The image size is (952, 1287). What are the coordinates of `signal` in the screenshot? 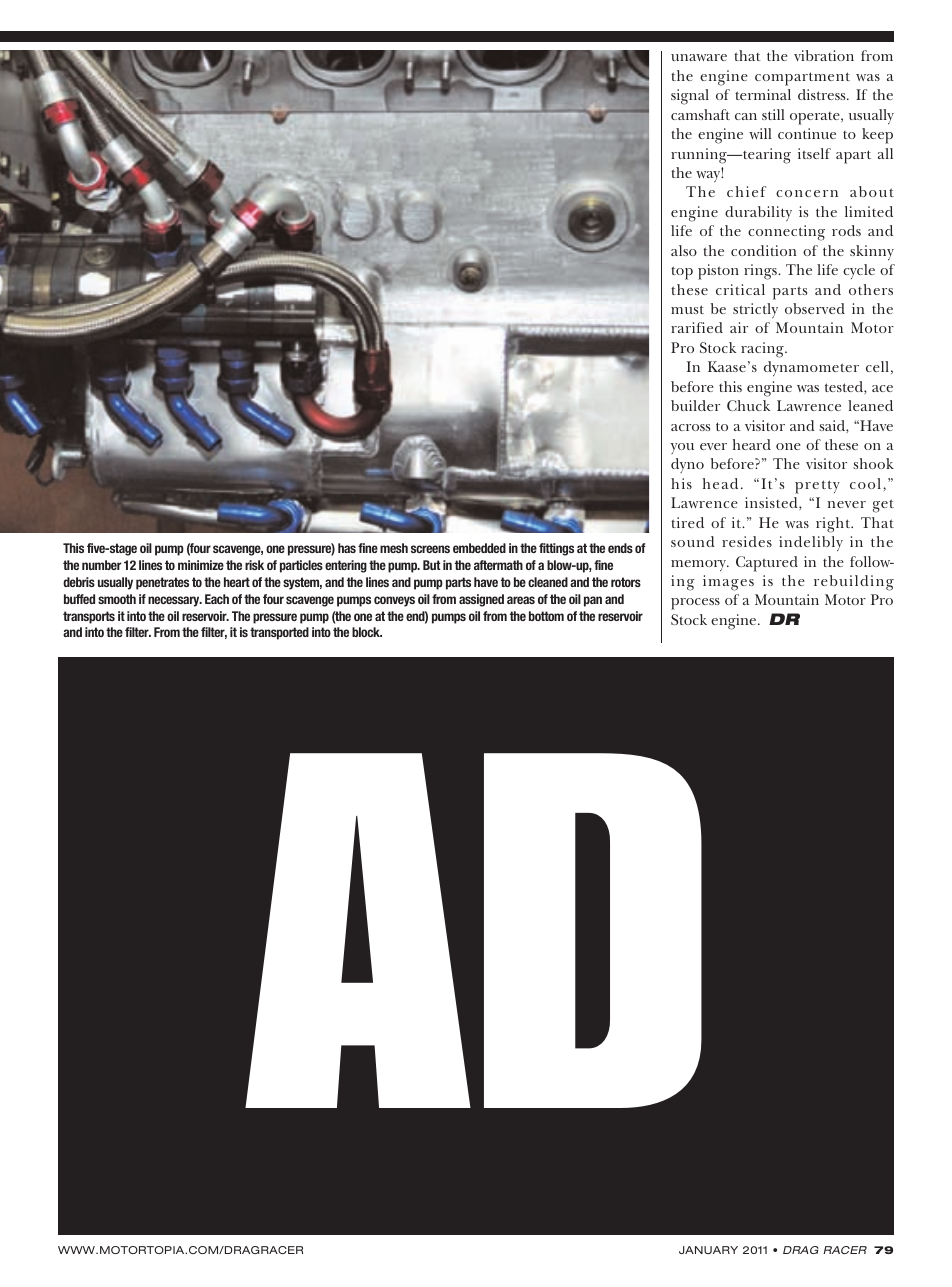 It's located at (690, 97).
